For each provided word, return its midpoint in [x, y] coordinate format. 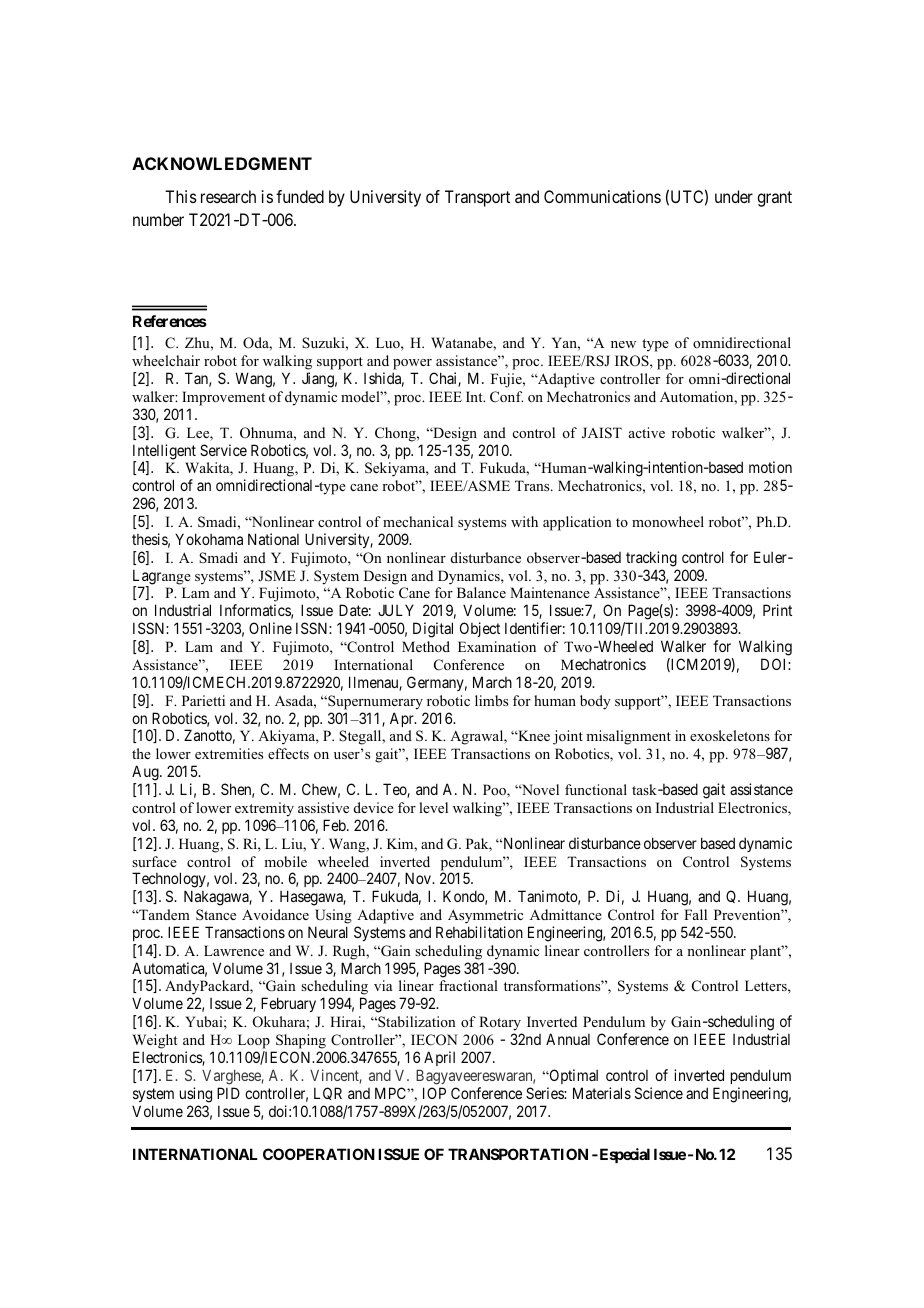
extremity [264, 809]
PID [228, 1093]
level [433, 807]
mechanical [418, 521]
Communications [602, 196]
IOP [434, 1093]
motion [770, 467]
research [228, 196]
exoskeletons [730, 735]
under [734, 196]
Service [223, 450]
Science [659, 1093]
